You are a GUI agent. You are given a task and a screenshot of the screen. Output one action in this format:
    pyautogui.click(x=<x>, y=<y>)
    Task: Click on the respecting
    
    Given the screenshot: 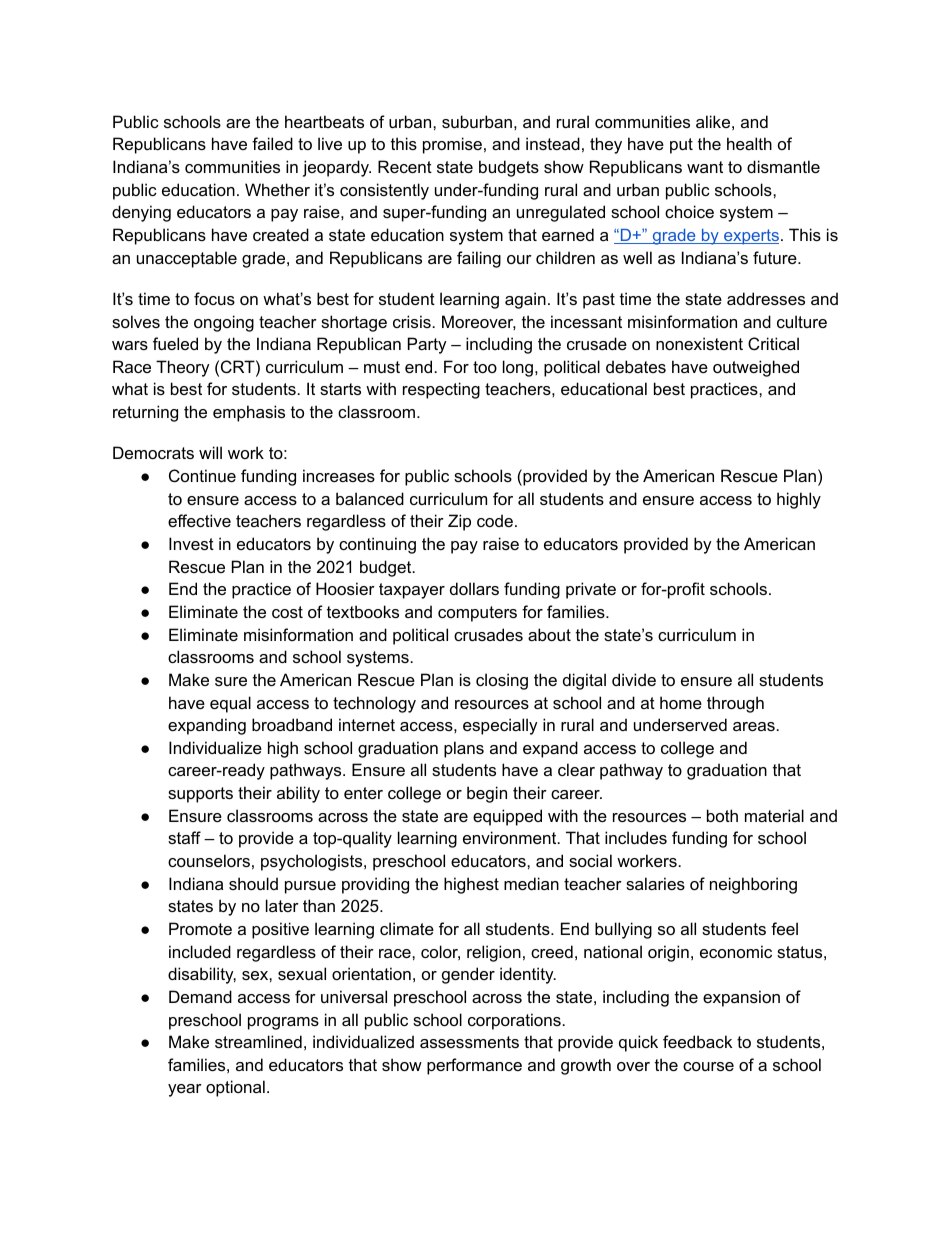 What is the action you would take?
    pyautogui.click(x=441, y=390)
